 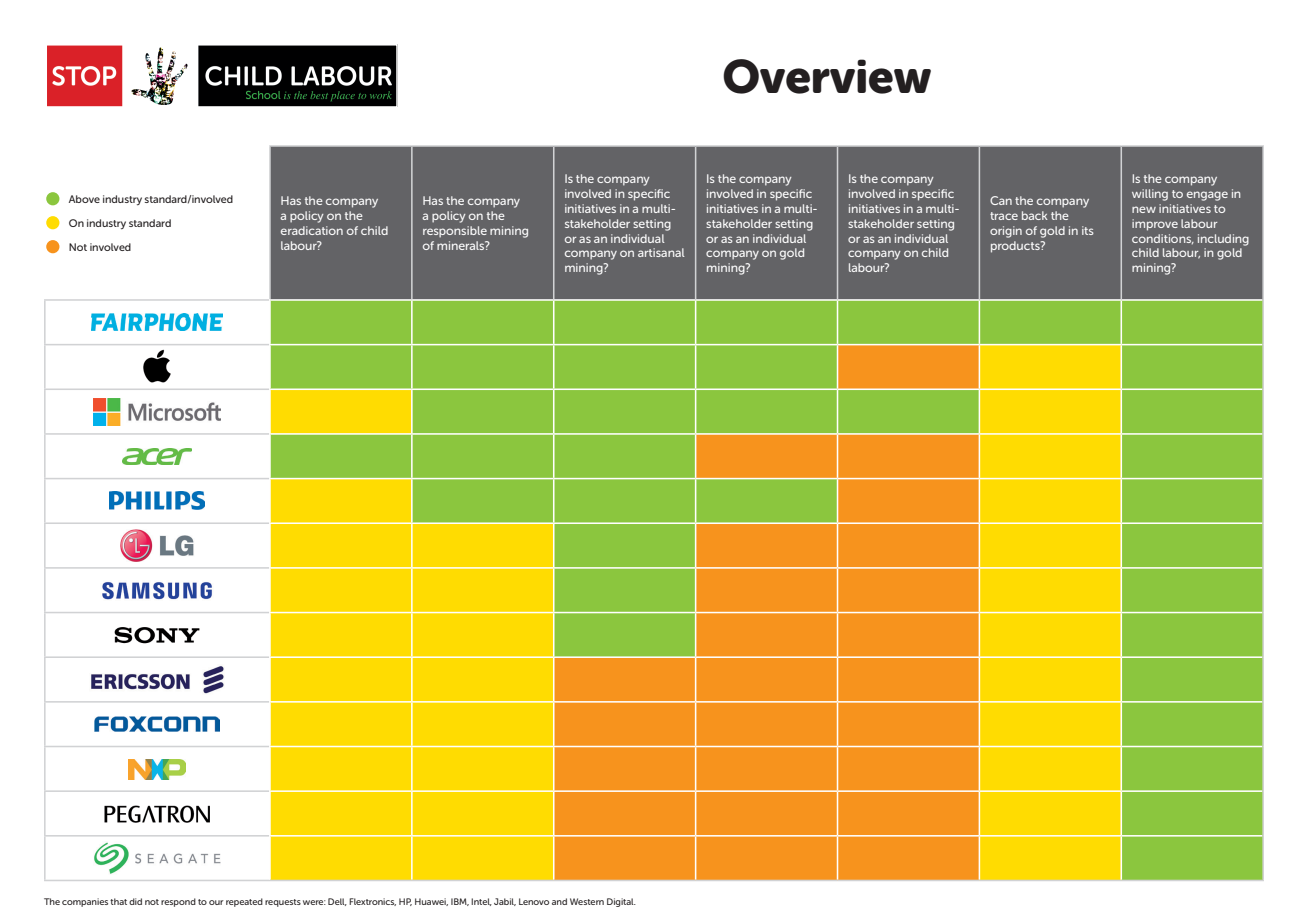 I want to click on respond, so click(x=178, y=902).
